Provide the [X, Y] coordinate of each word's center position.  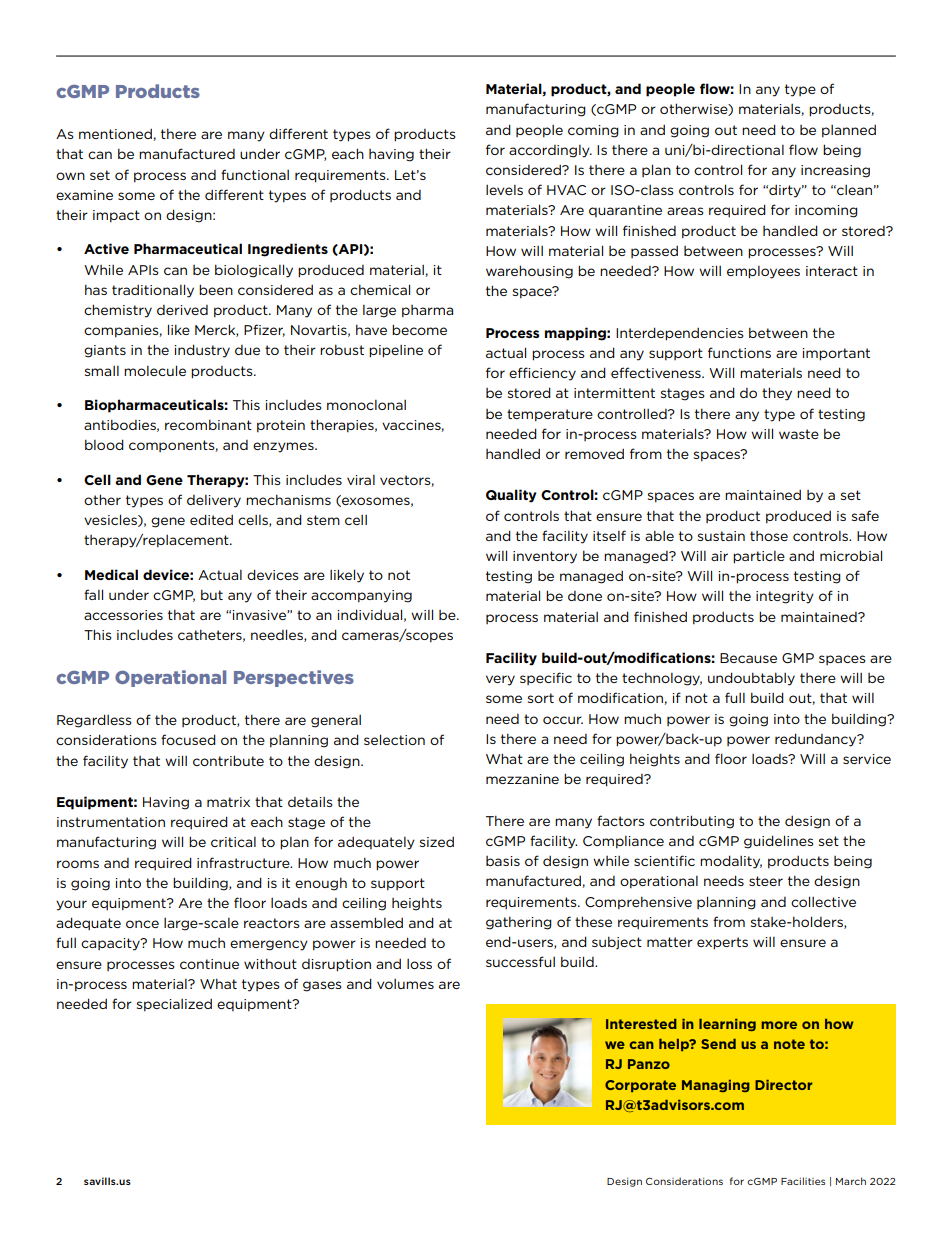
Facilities [803, 1181]
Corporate [640, 1086]
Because [748, 658]
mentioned [116, 134]
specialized [174, 1005]
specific [546, 678]
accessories [123, 615]
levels [504, 190]
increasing [835, 171]
